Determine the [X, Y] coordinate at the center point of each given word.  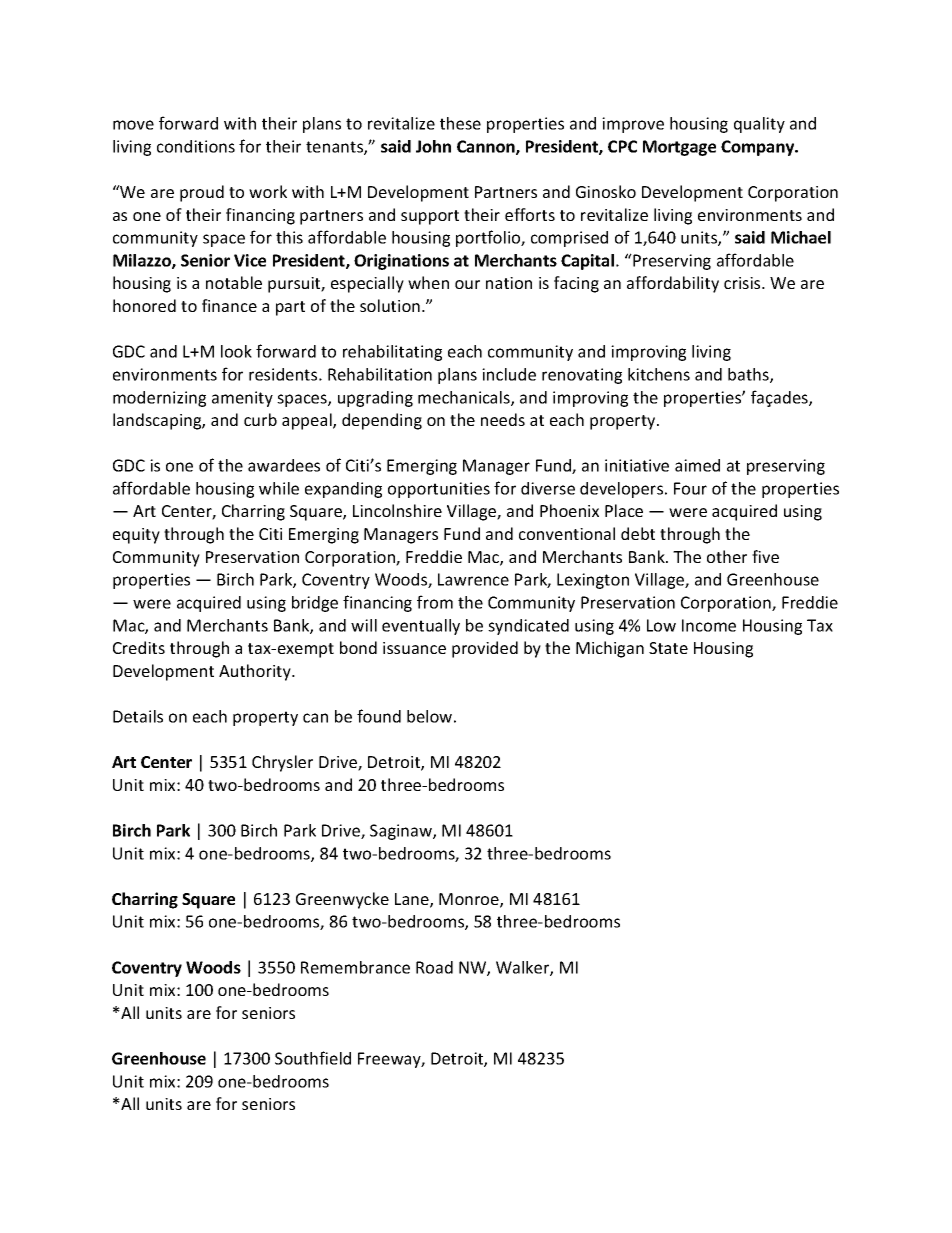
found [379, 716]
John [433, 146]
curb [260, 419]
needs [503, 419]
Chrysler [282, 763]
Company [759, 148]
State [668, 648]
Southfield [313, 1058]
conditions [196, 146]
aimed [697, 465]
